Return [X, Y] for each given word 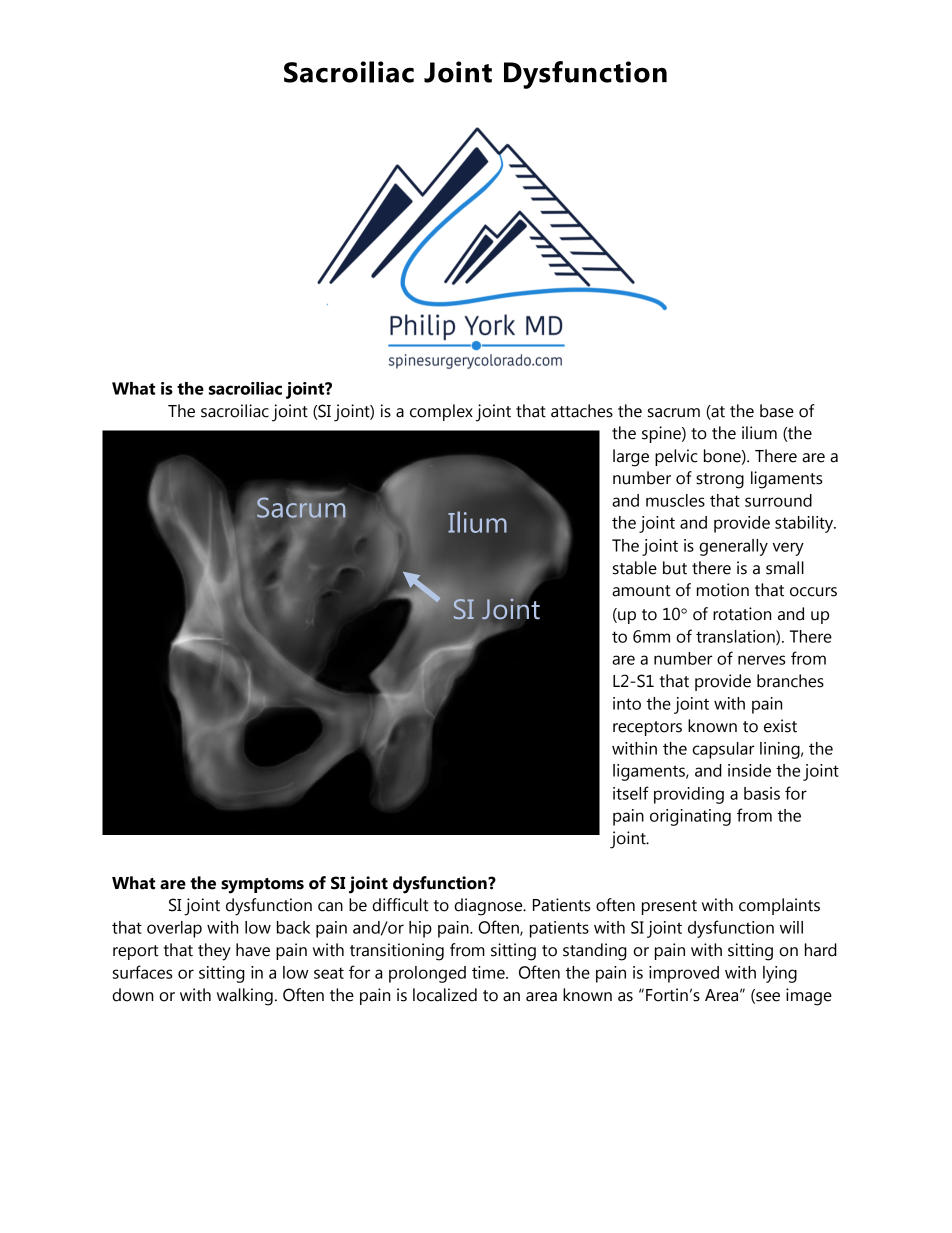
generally [733, 547]
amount [641, 591]
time [489, 972]
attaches [582, 411]
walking [245, 997]
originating [690, 817]
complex [441, 412]
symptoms [262, 886]
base [777, 411]
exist [780, 726]
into [627, 703]
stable [635, 568]
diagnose [489, 907]
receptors [647, 728]
